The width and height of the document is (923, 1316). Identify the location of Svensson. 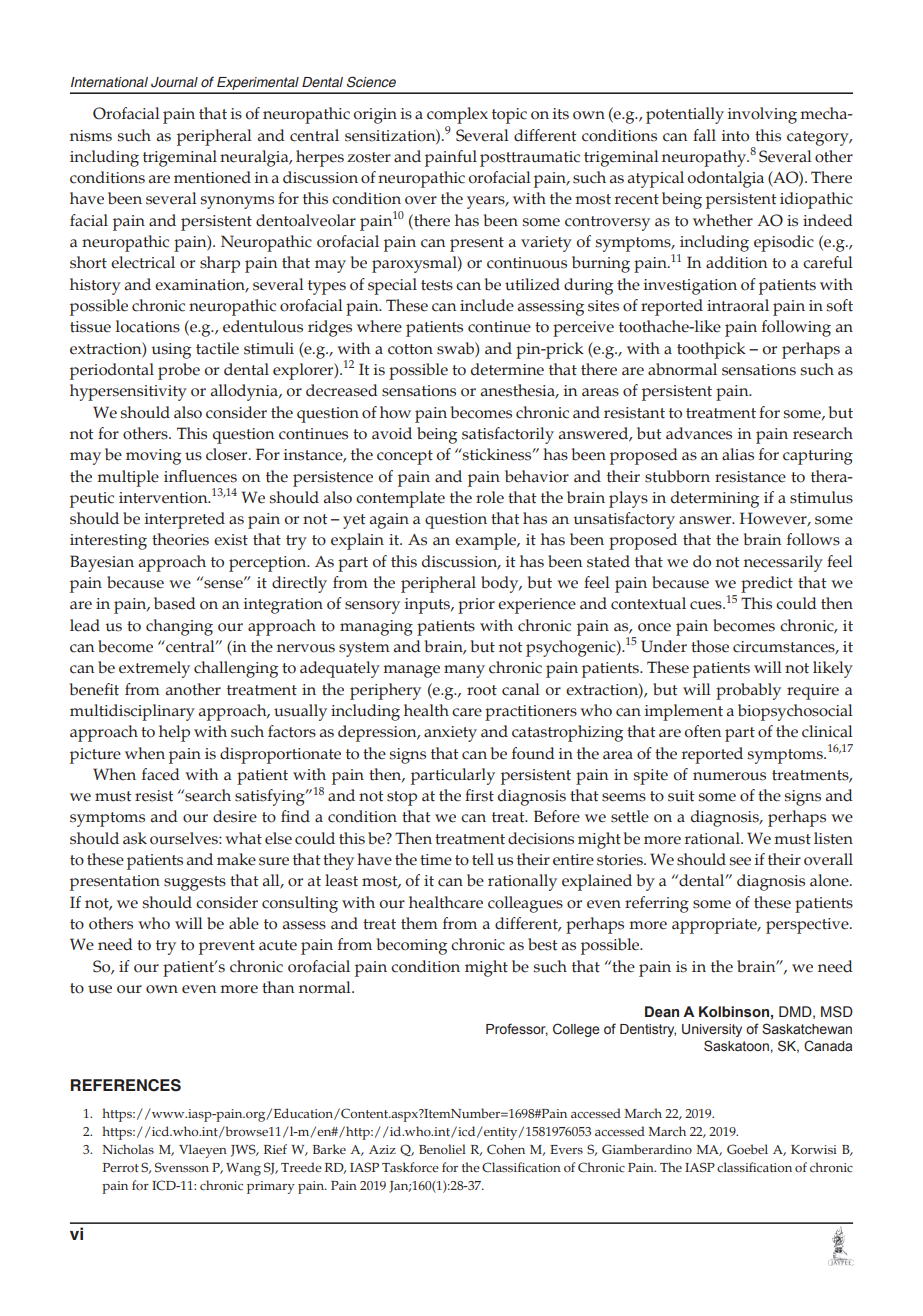
(182, 1167).
